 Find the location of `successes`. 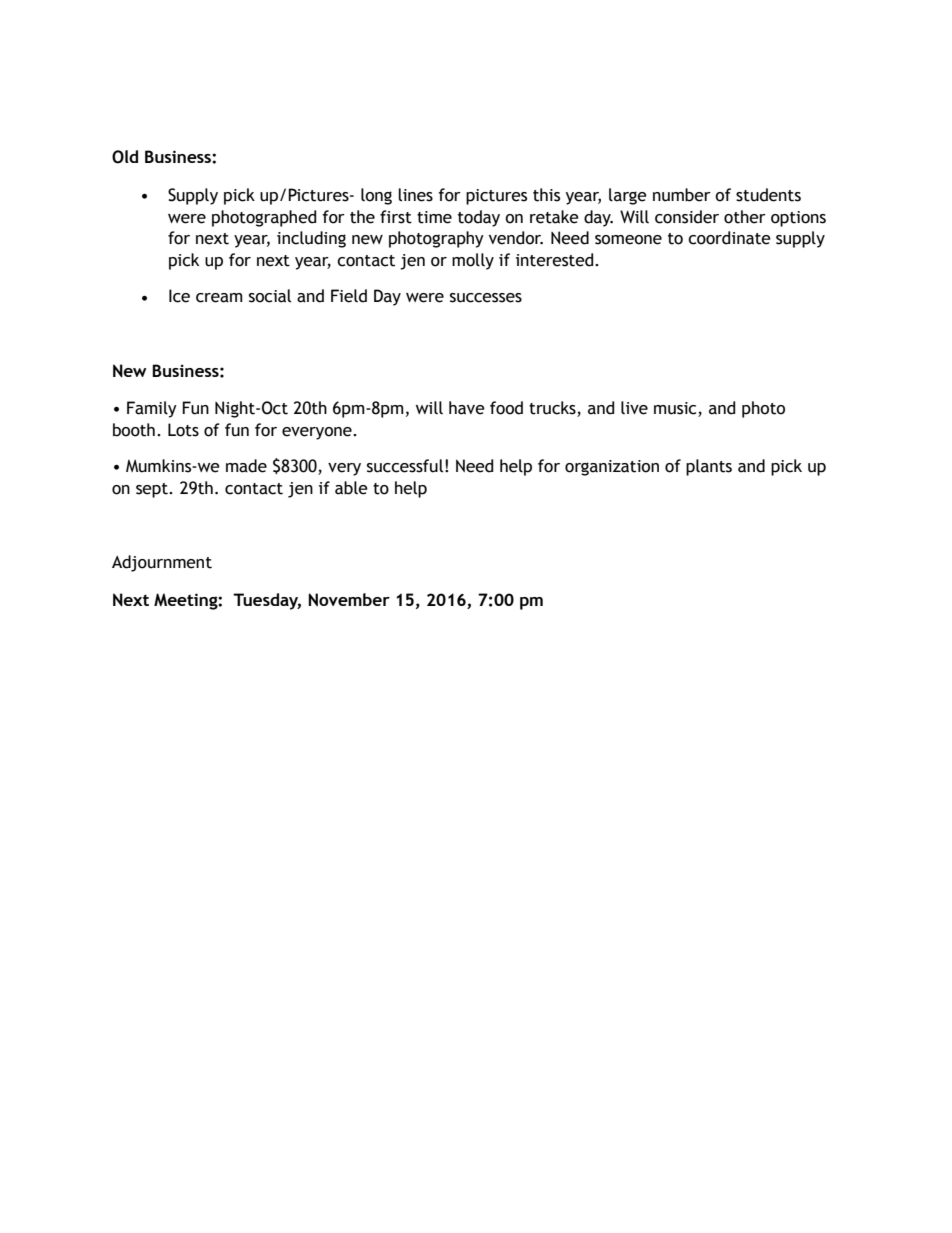

successes is located at coordinates (486, 298).
